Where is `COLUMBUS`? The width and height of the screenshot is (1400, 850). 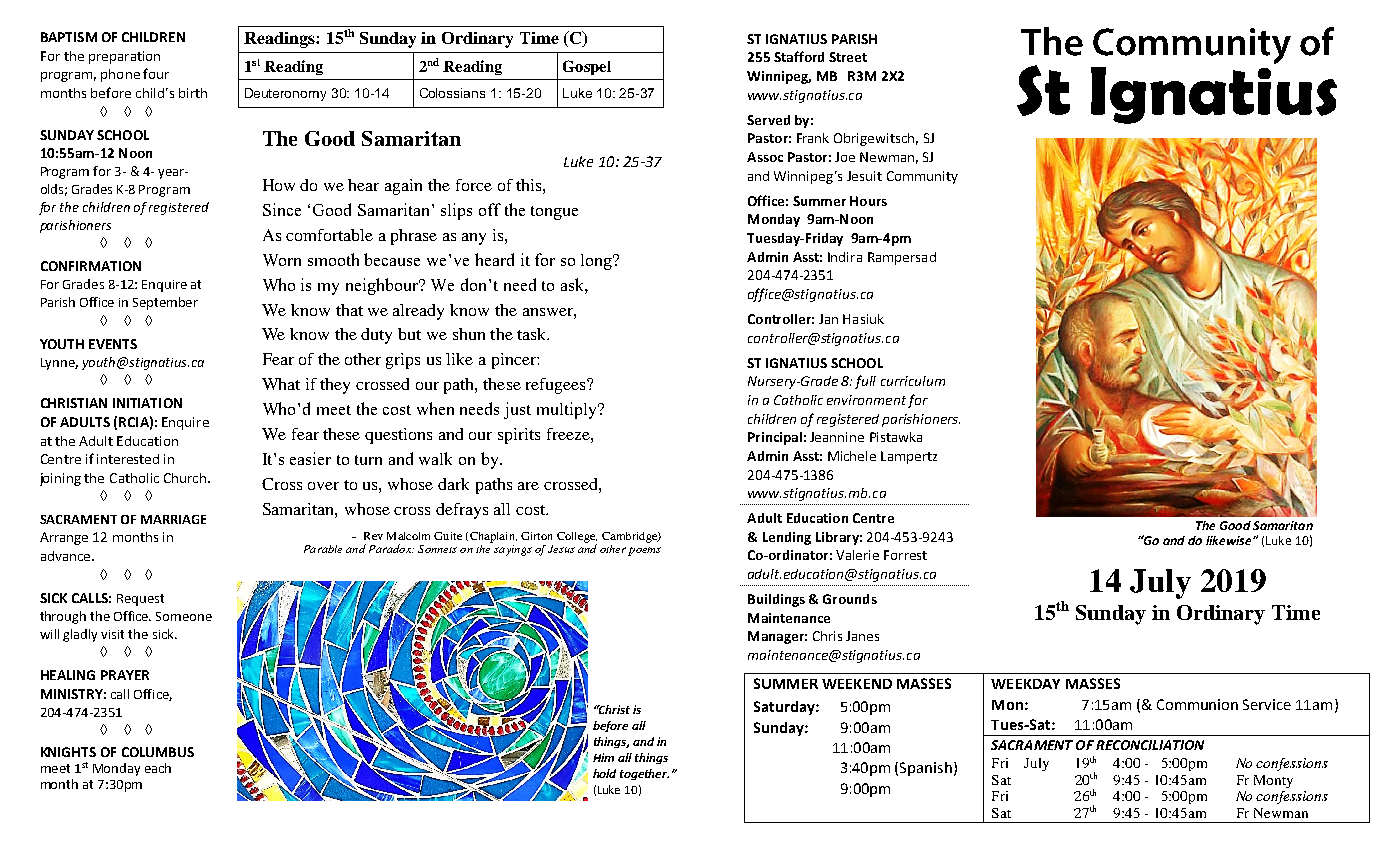
COLUMBUS is located at coordinates (158, 752).
